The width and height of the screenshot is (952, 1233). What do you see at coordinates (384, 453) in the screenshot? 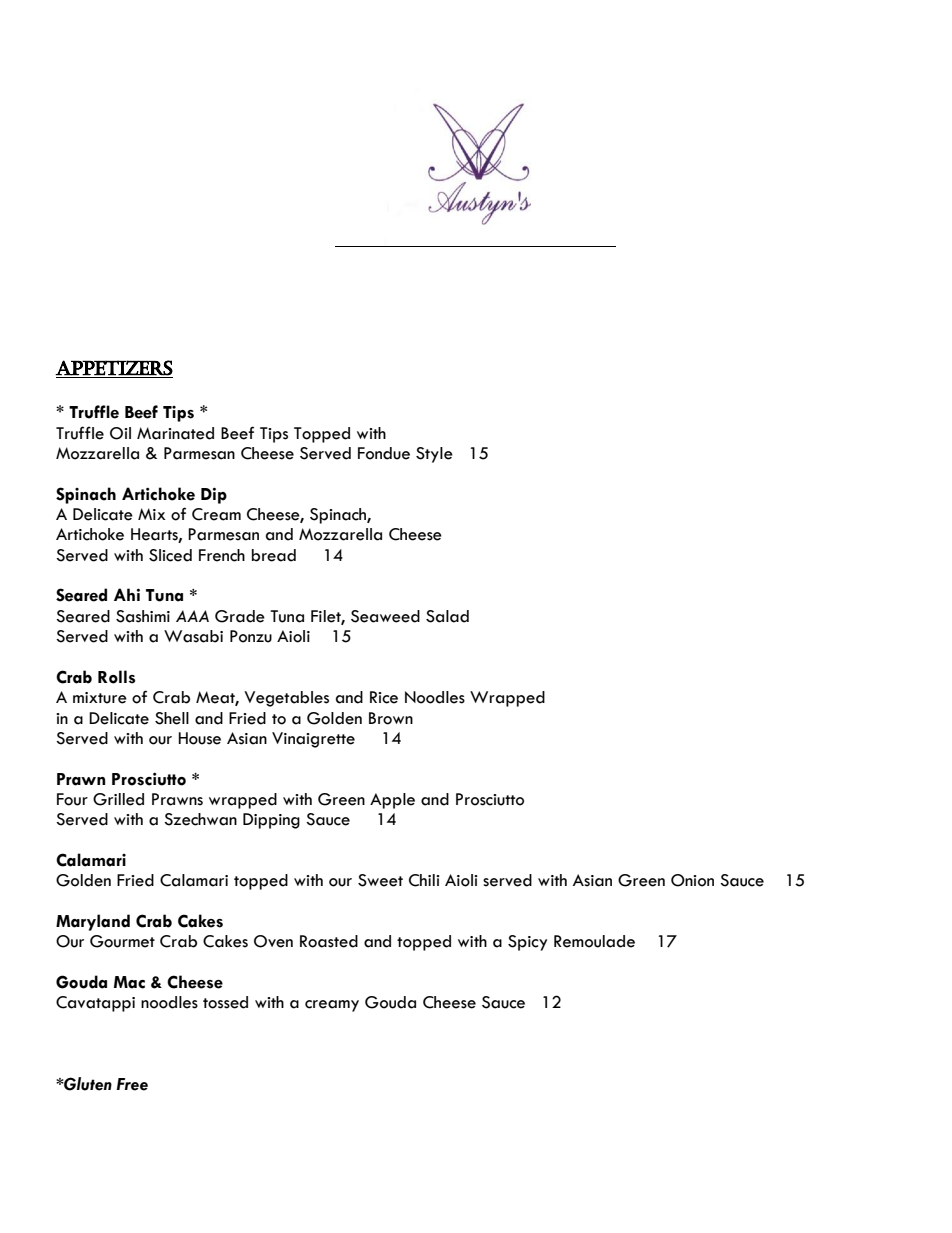
I see `Fondue` at bounding box center [384, 453].
